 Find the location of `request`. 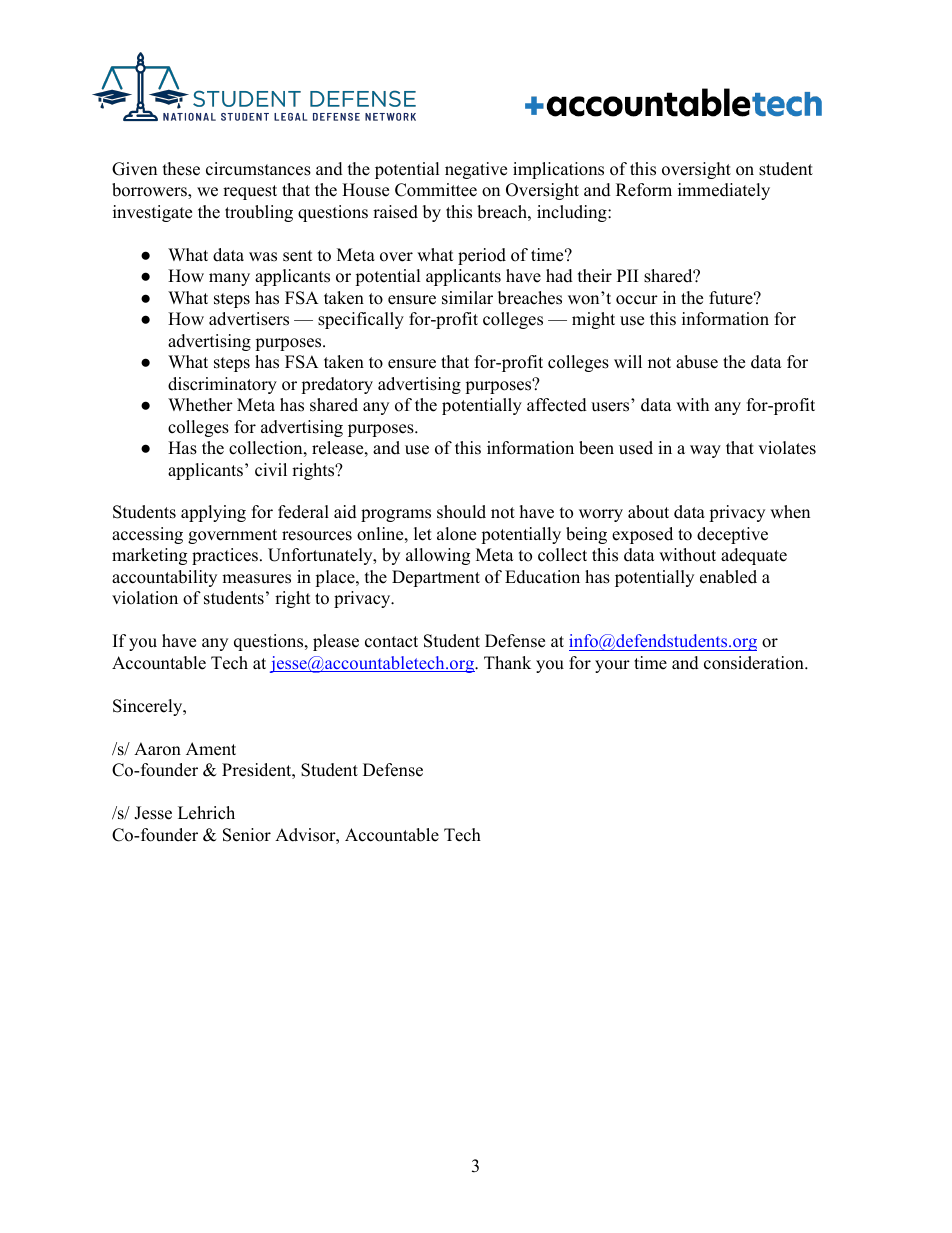

request is located at coordinates (250, 192).
